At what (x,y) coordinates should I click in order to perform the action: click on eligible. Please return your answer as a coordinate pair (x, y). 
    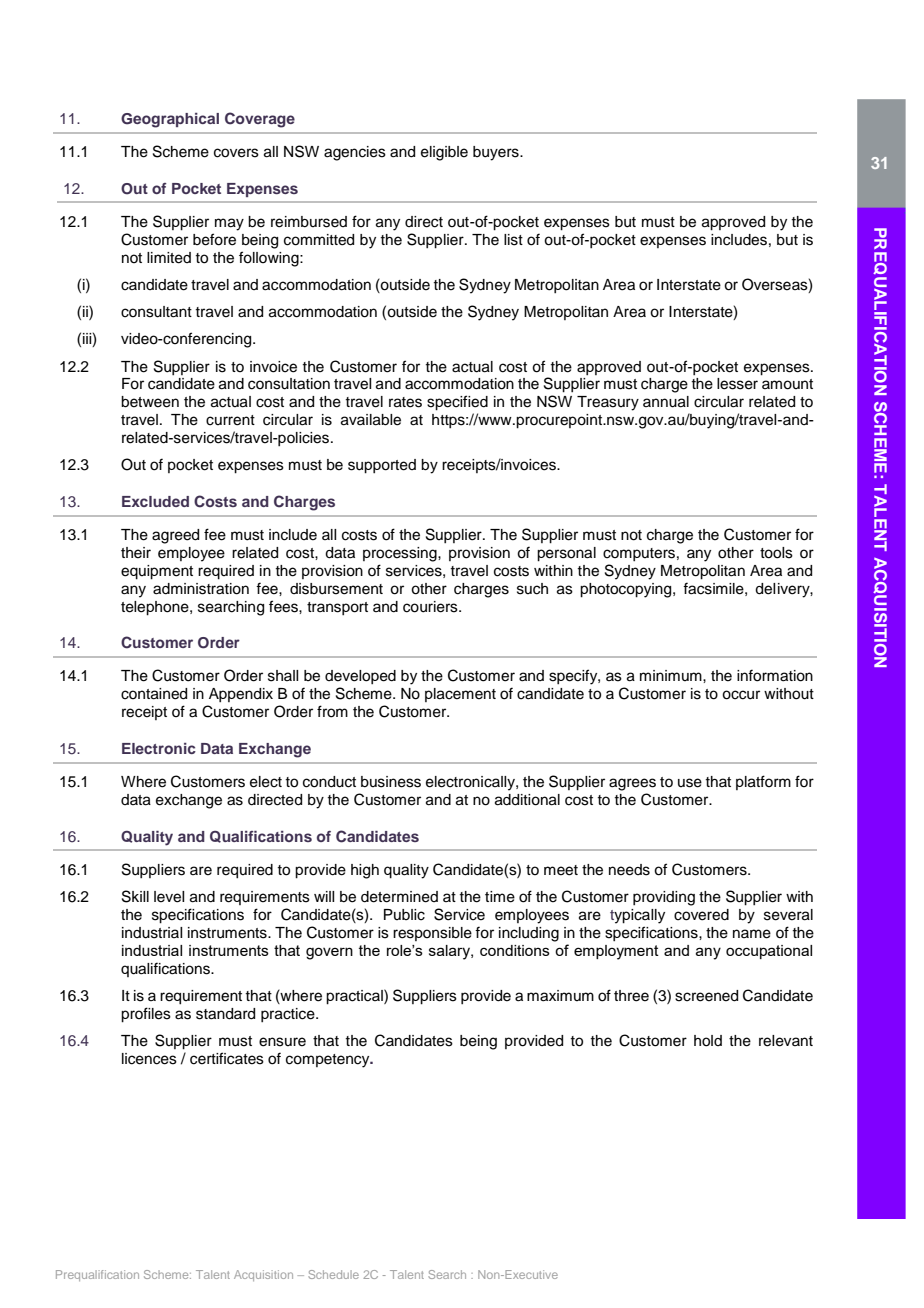
    Looking at the image, I should click on (444, 153).
